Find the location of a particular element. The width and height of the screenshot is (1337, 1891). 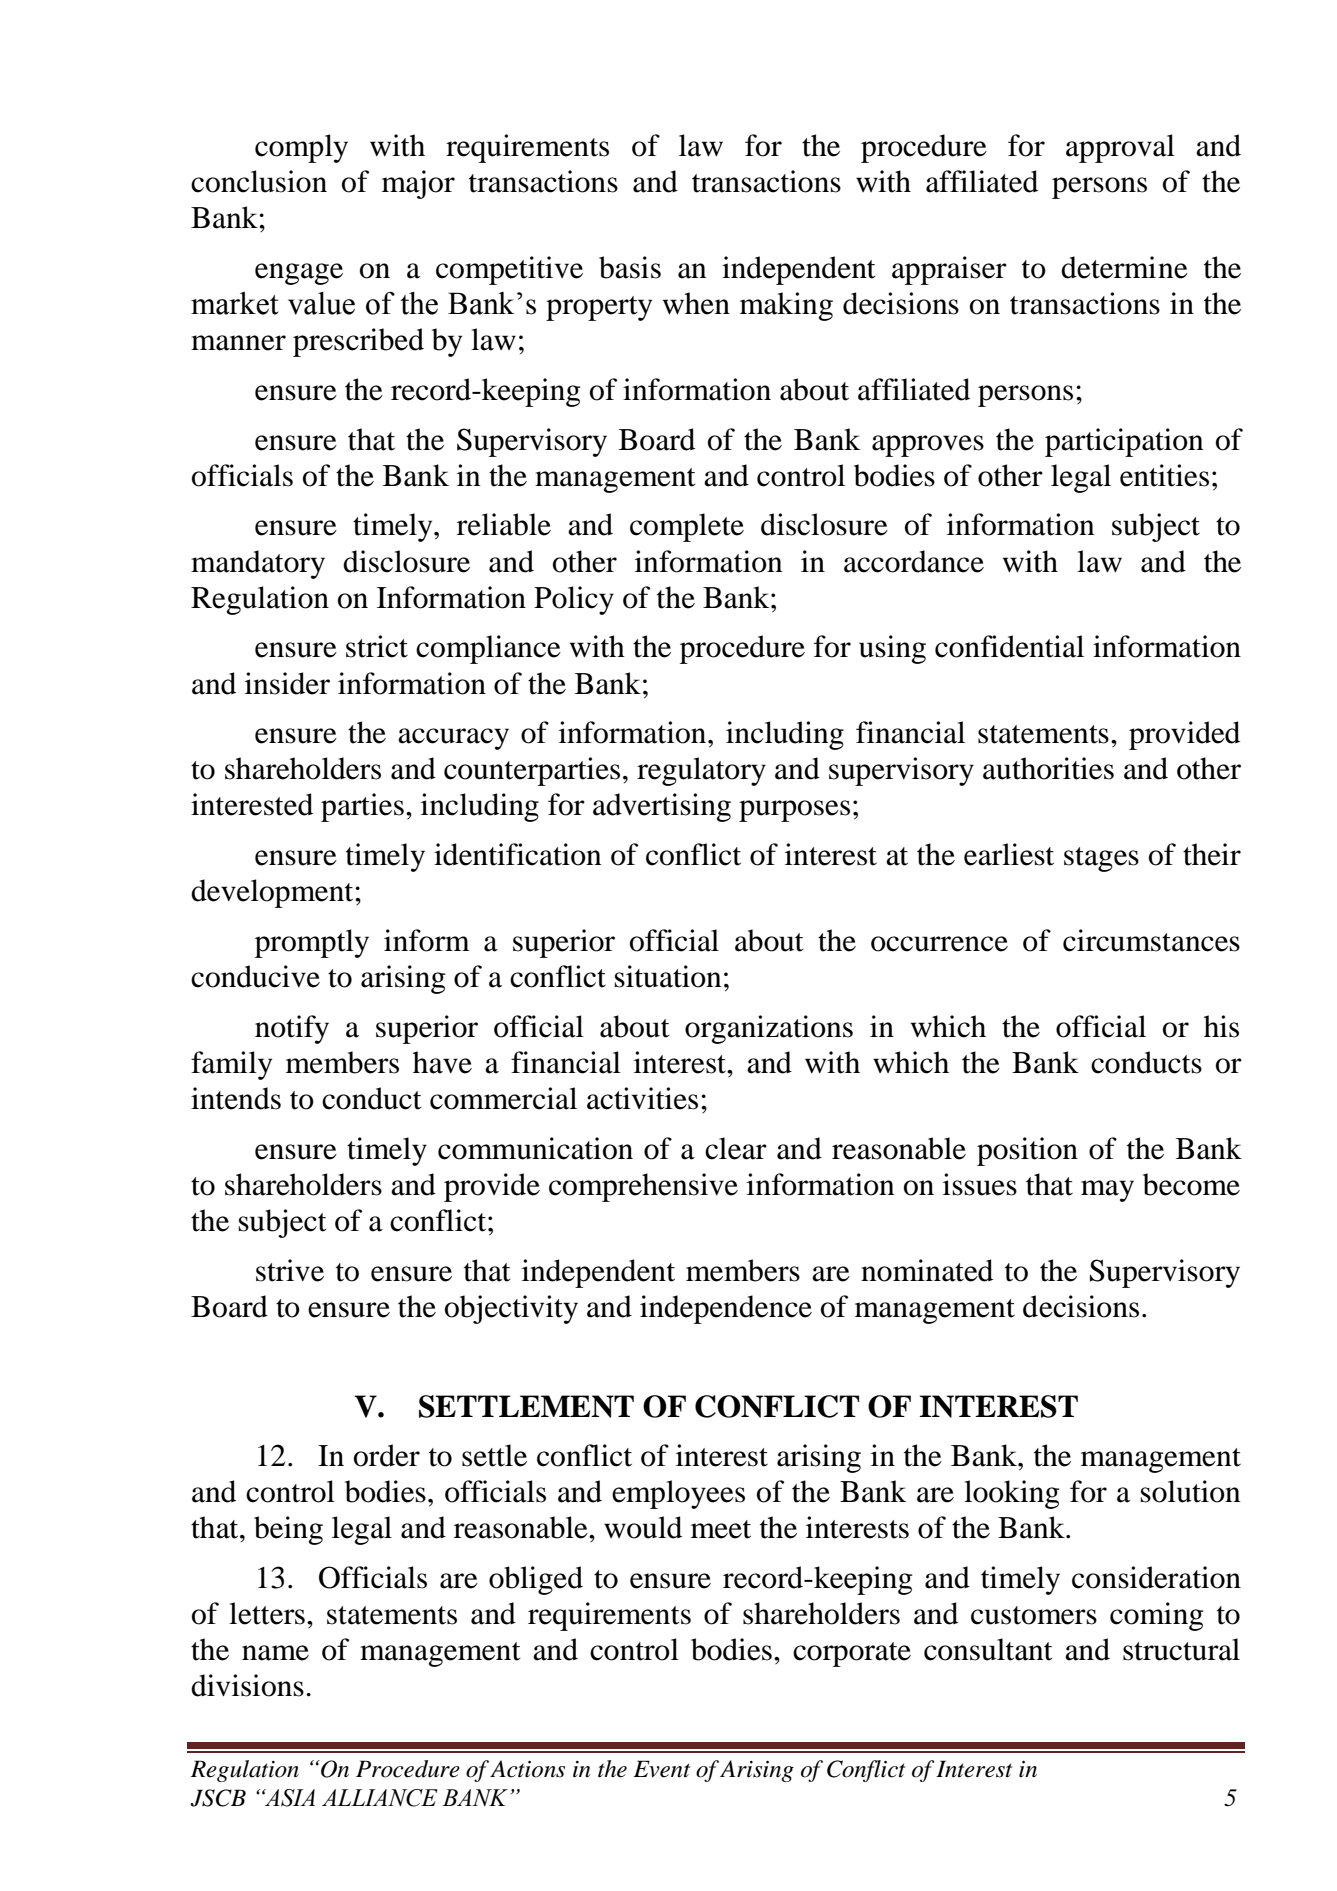

basis is located at coordinates (630, 267).
